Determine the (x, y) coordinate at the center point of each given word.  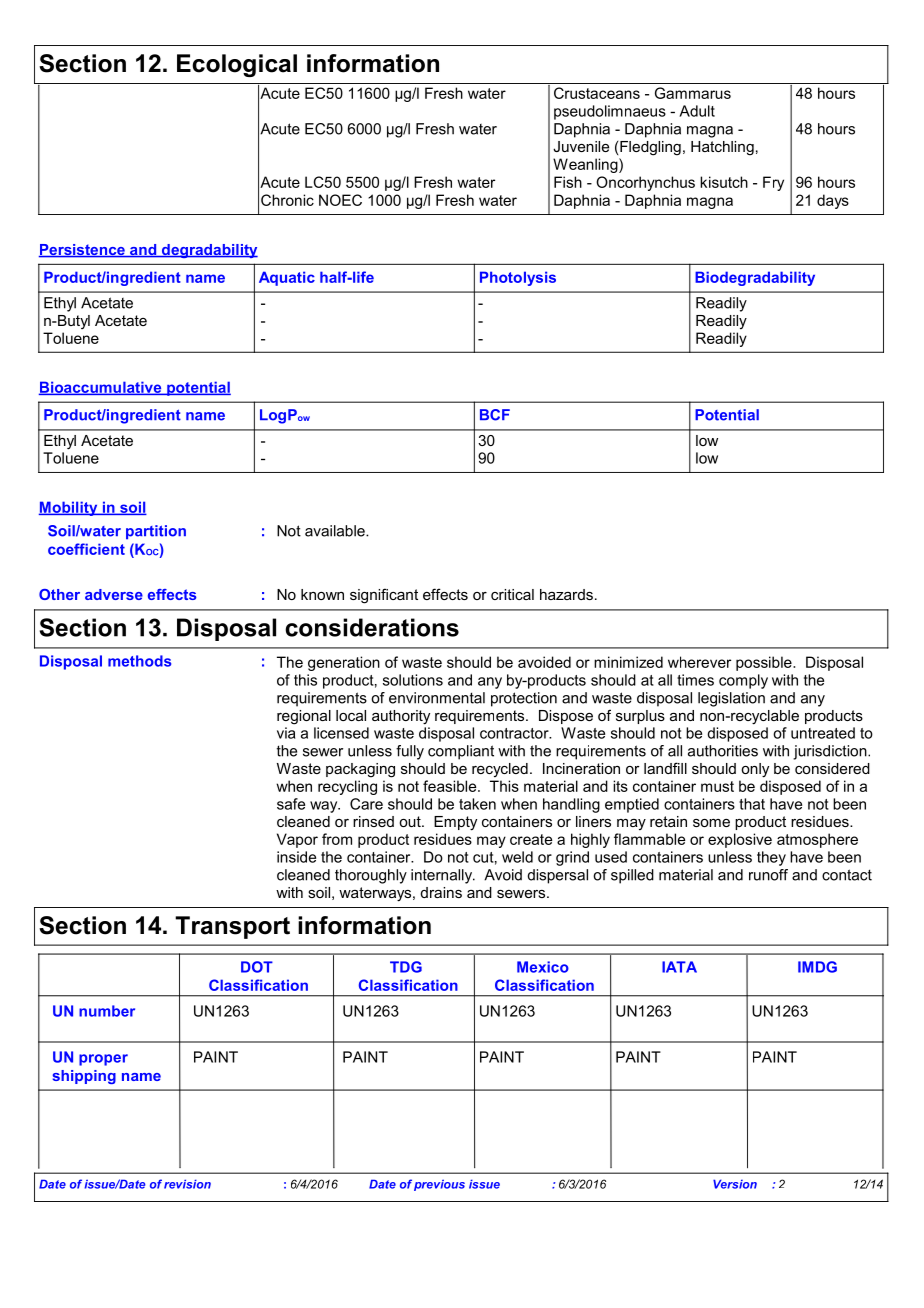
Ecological (237, 65)
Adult (697, 111)
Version (735, 1184)
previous (439, 1185)
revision (187, 1184)
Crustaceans (597, 93)
